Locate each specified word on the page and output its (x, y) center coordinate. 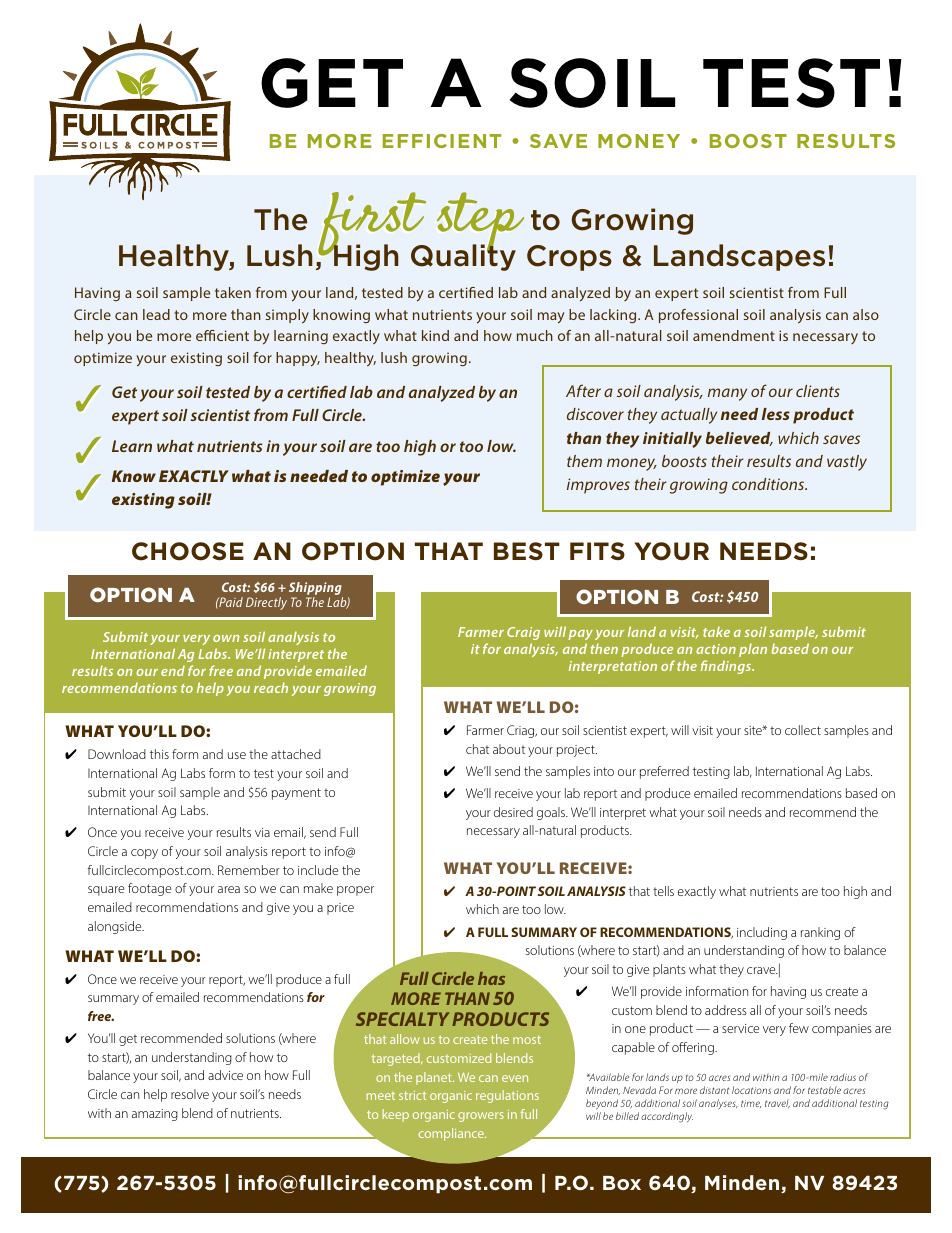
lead (156, 314)
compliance (452, 1134)
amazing (155, 1115)
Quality (463, 257)
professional (698, 316)
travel (777, 1103)
